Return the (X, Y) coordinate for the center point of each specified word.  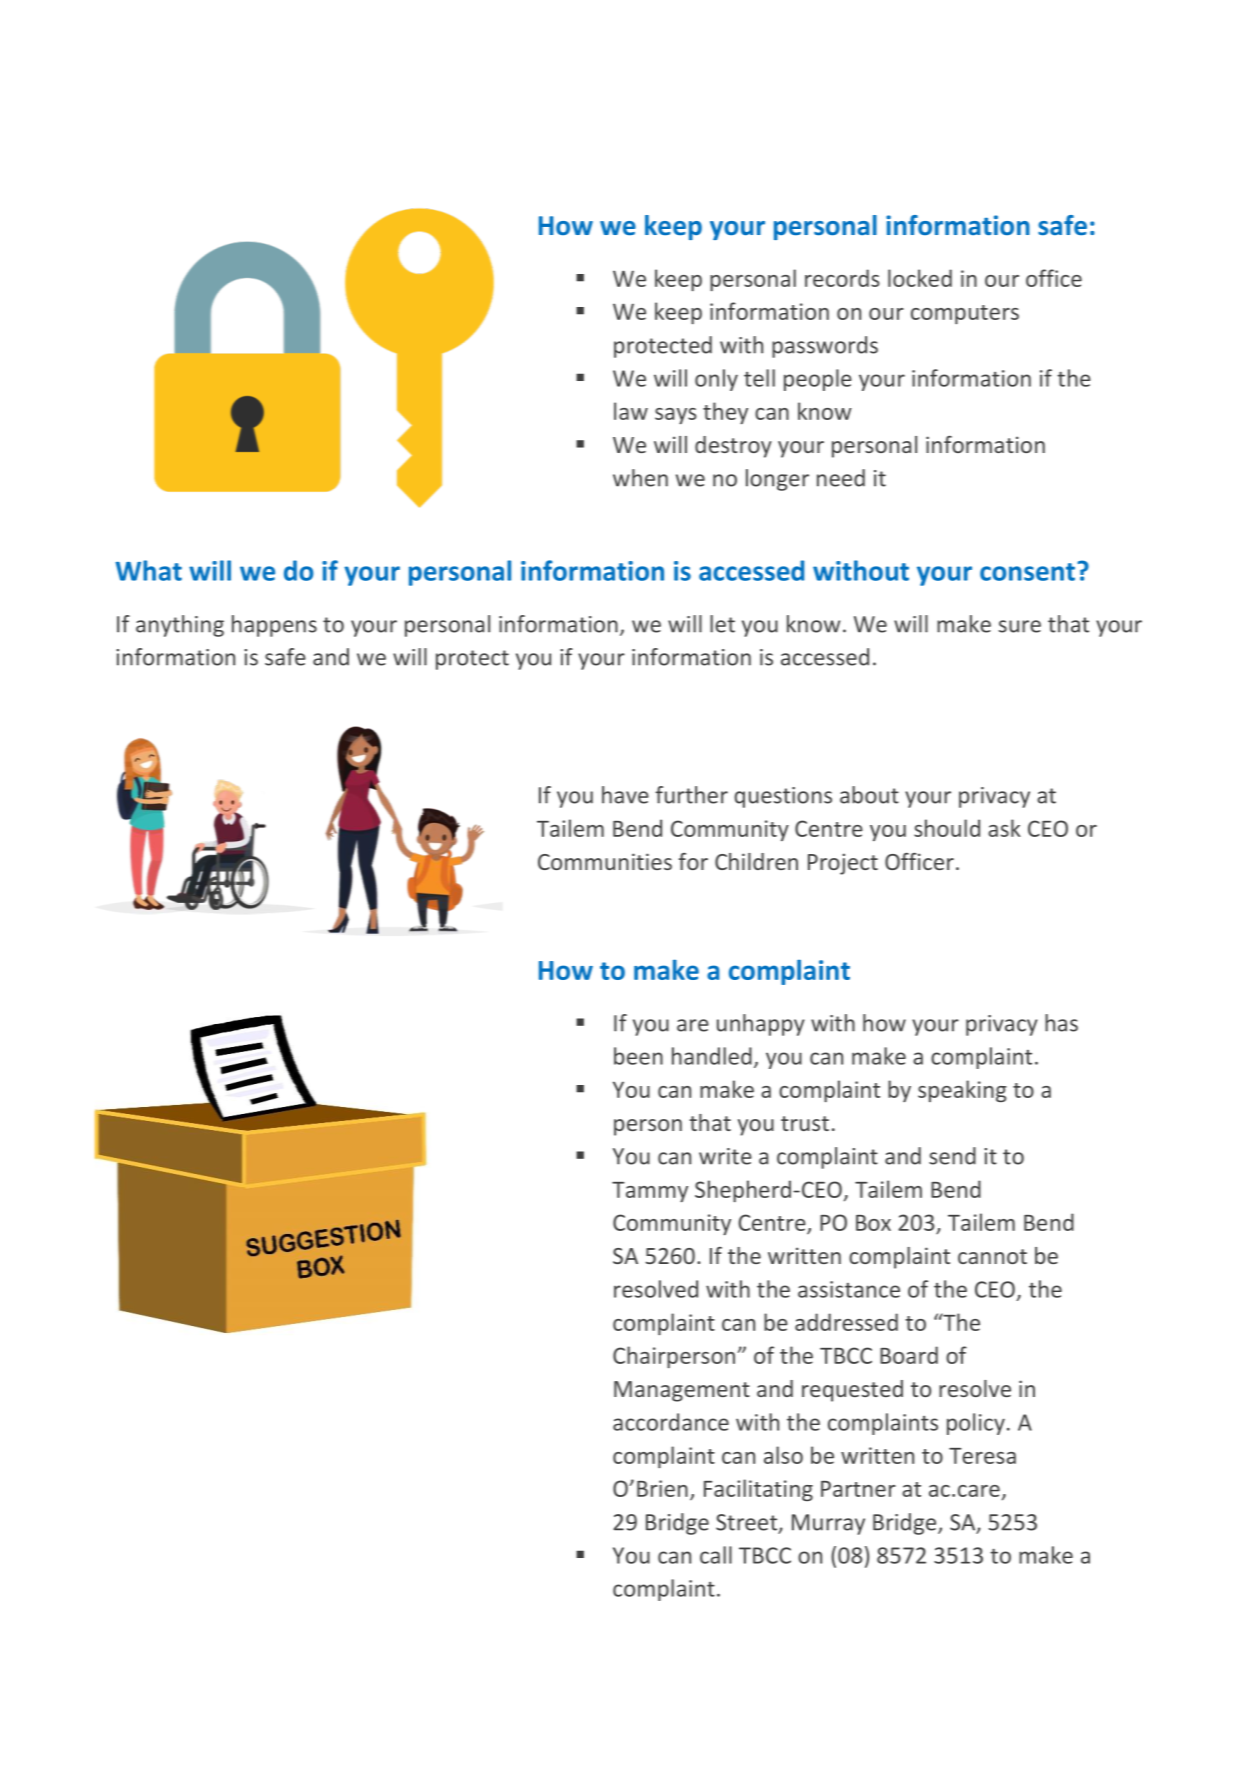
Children (756, 861)
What (149, 570)
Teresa (982, 1456)
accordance (671, 1422)
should (947, 828)
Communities (605, 861)
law (631, 411)
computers (965, 314)
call (716, 1555)
